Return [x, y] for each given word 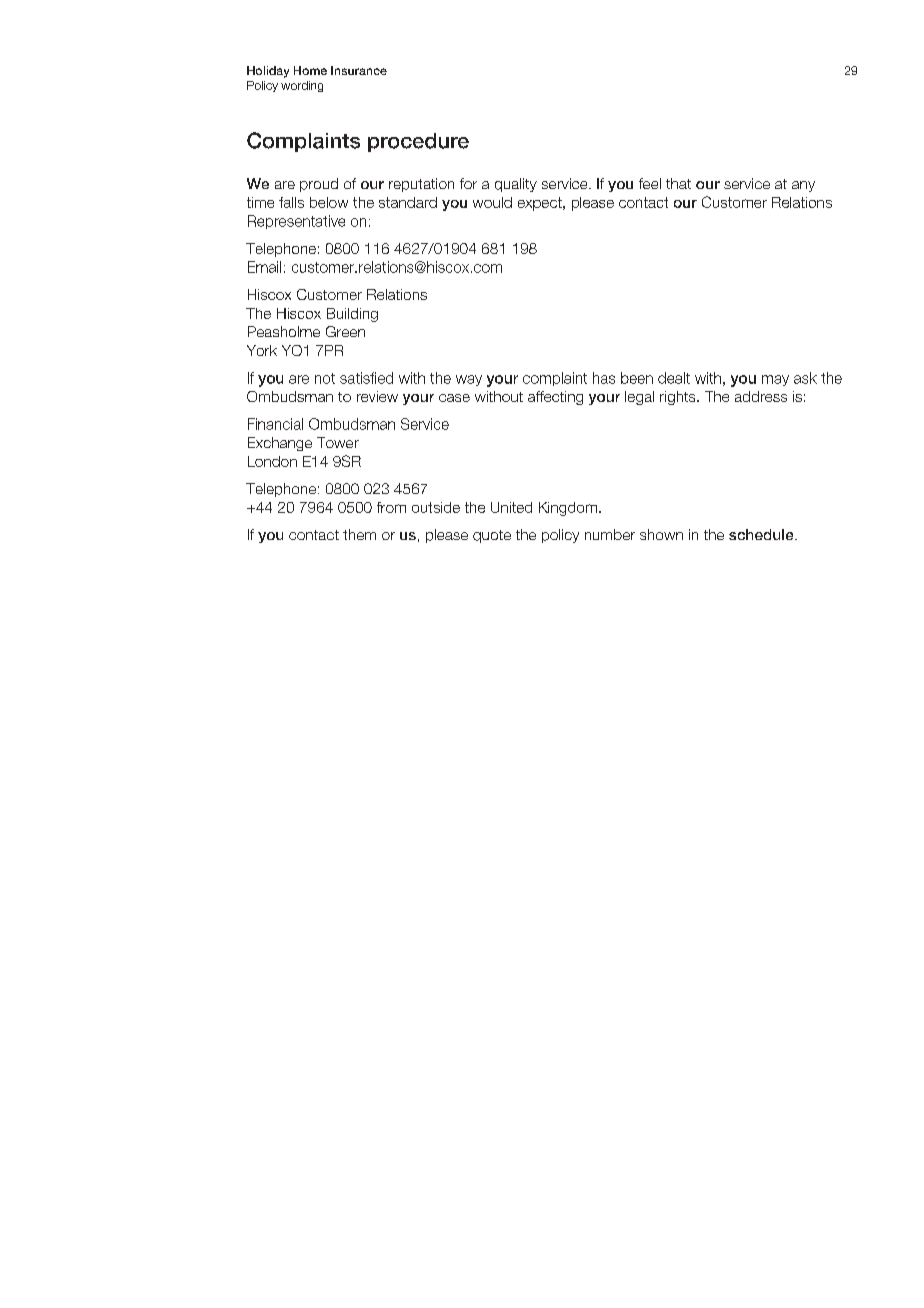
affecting [555, 398]
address [761, 396]
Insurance [359, 70]
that [678, 183]
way [469, 380]
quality [516, 185]
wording [302, 86]
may [775, 380]
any [803, 186]
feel [650, 183]
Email [264, 267]
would [492, 202]
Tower [338, 442]
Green [345, 331]
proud [319, 185]
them [359, 534]
